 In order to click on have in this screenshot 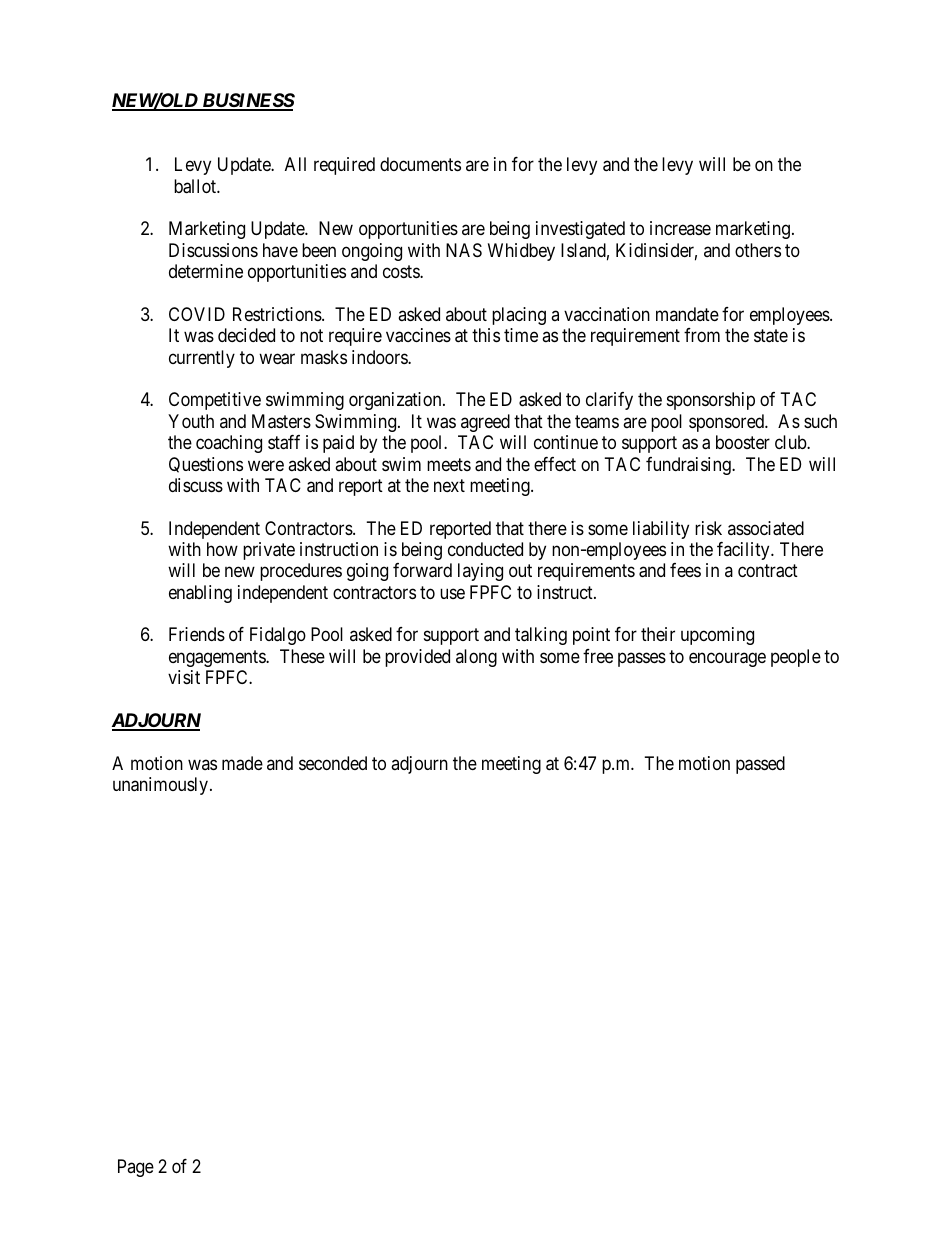, I will do `click(280, 250)`.
